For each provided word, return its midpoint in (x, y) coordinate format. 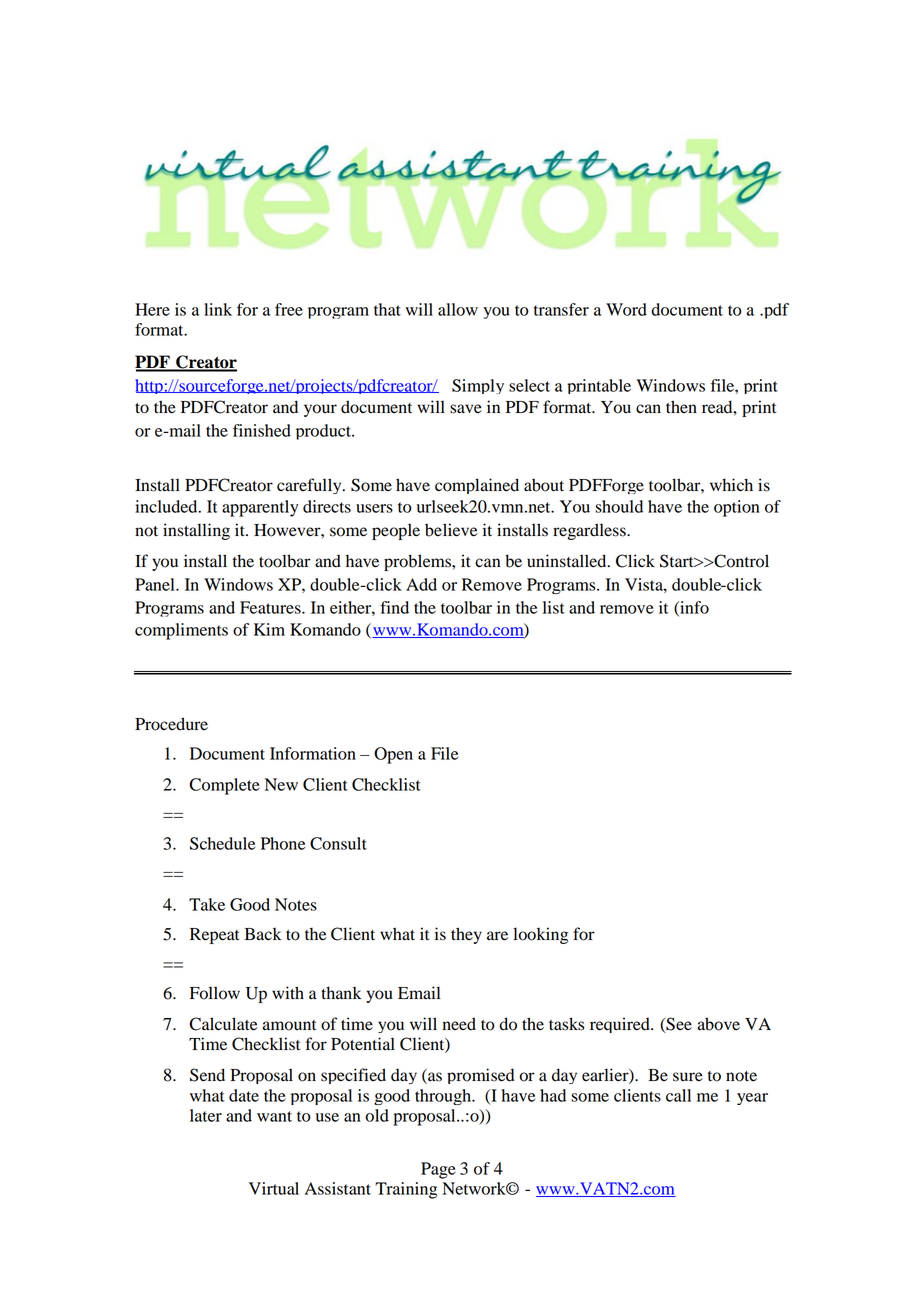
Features (271, 607)
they (466, 935)
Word (626, 309)
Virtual (274, 1188)
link (218, 309)
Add (421, 584)
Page (438, 1170)
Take (207, 904)
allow (458, 309)
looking (540, 935)
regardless (590, 531)
